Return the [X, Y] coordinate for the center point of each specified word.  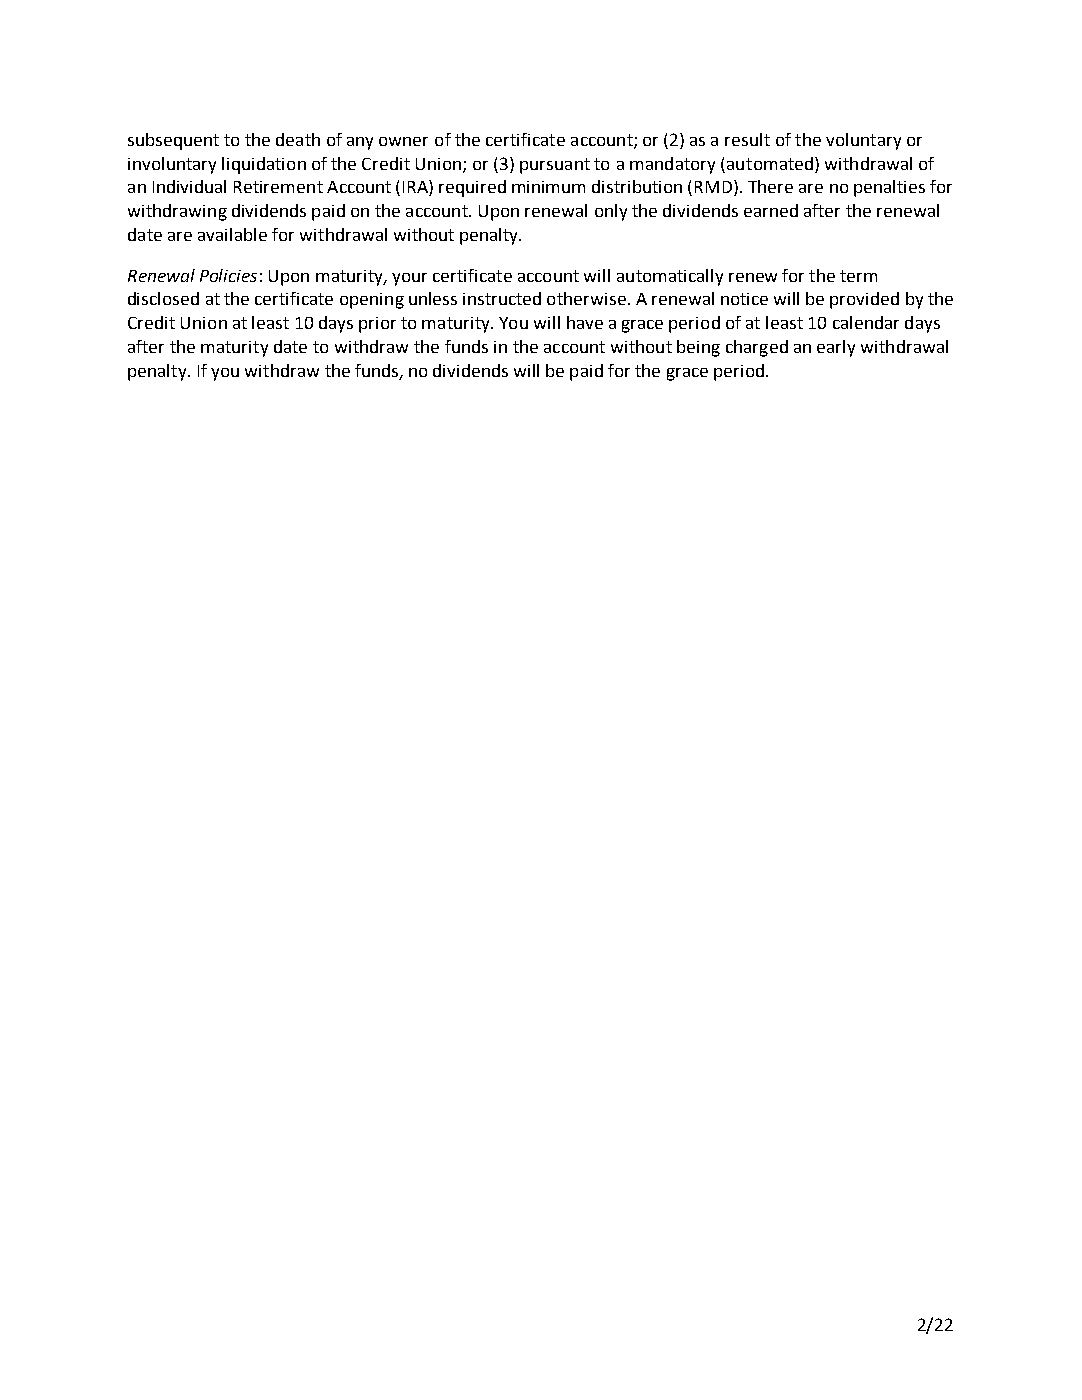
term [858, 276]
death [298, 139]
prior [377, 325]
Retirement [278, 187]
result [747, 139]
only [611, 212]
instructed [502, 298]
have [585, 322]
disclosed [163, 298]
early [836, 348]
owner [403, 141]
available [232, 234]
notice [744, 299]
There [770, 186]
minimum [548, 187]
